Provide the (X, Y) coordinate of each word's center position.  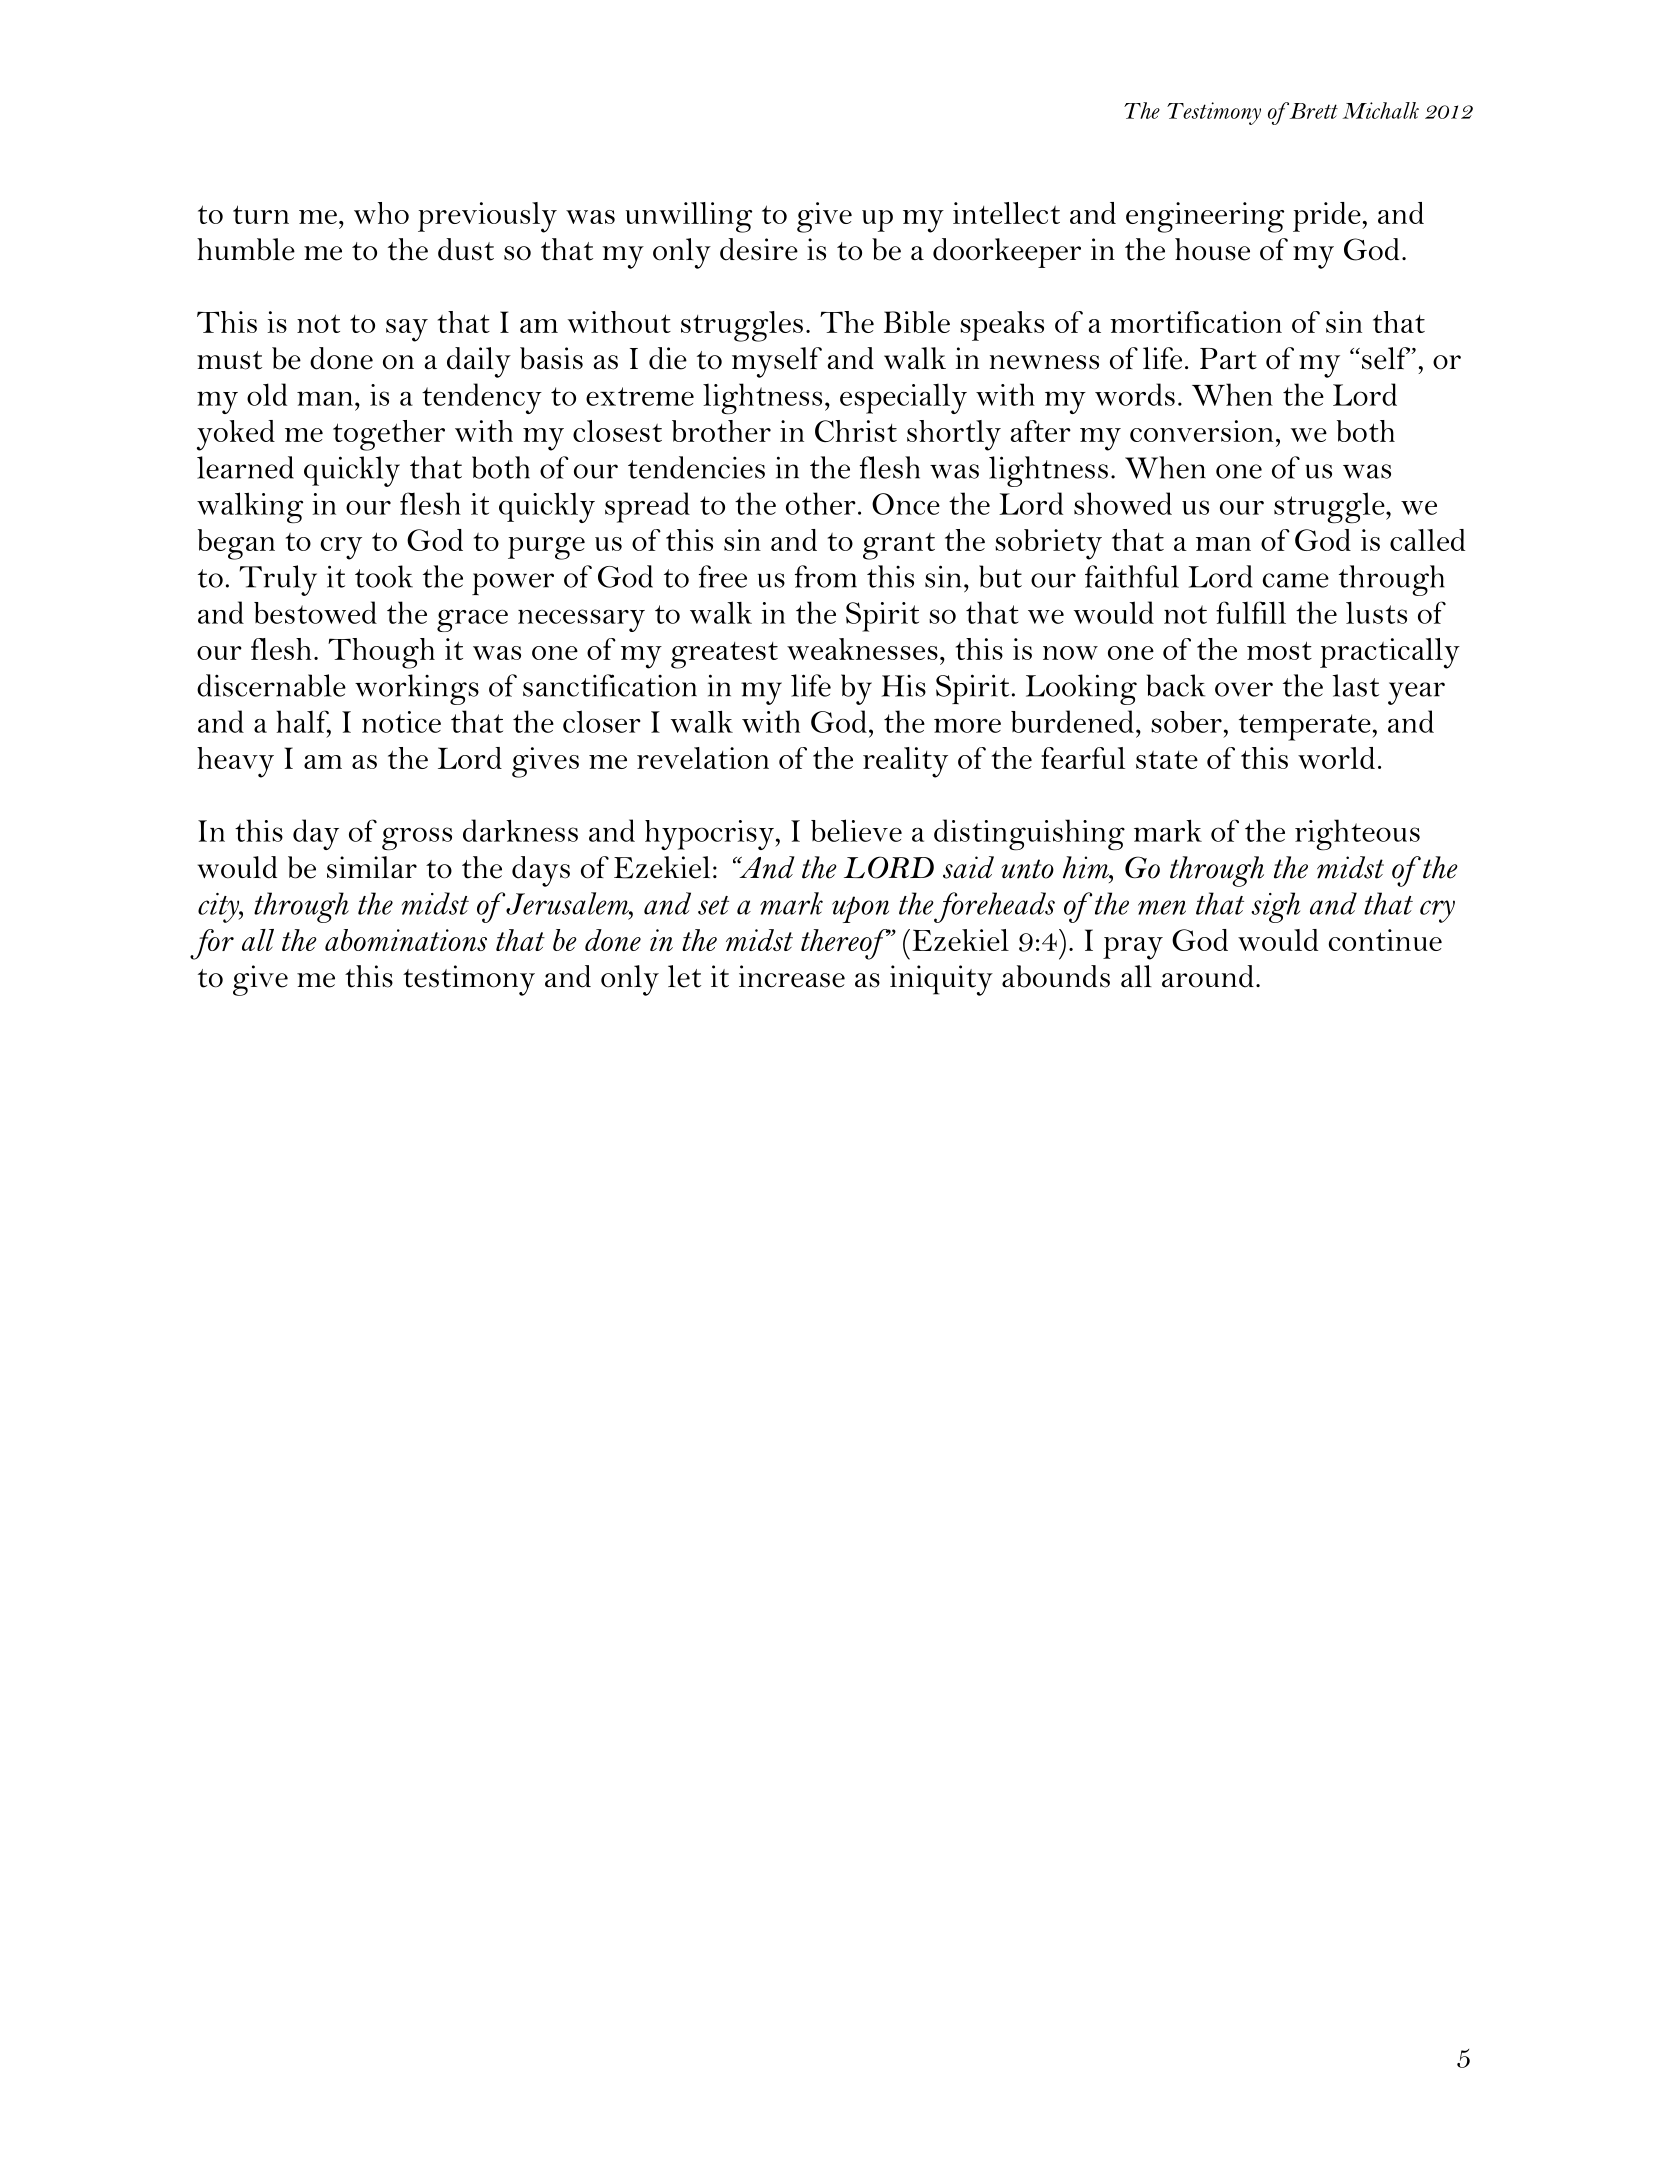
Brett (1312, 110)
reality (905, 762)
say (407, 330)
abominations (406, 940)
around (1208, 976)
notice (401, 722)
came (1296, 580)
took (384, 576)
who (381, 213)
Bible (917, 322)
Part (1228, 359)
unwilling (689, 217)
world (1336, 758)
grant (899, 546)
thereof (846, 944)
